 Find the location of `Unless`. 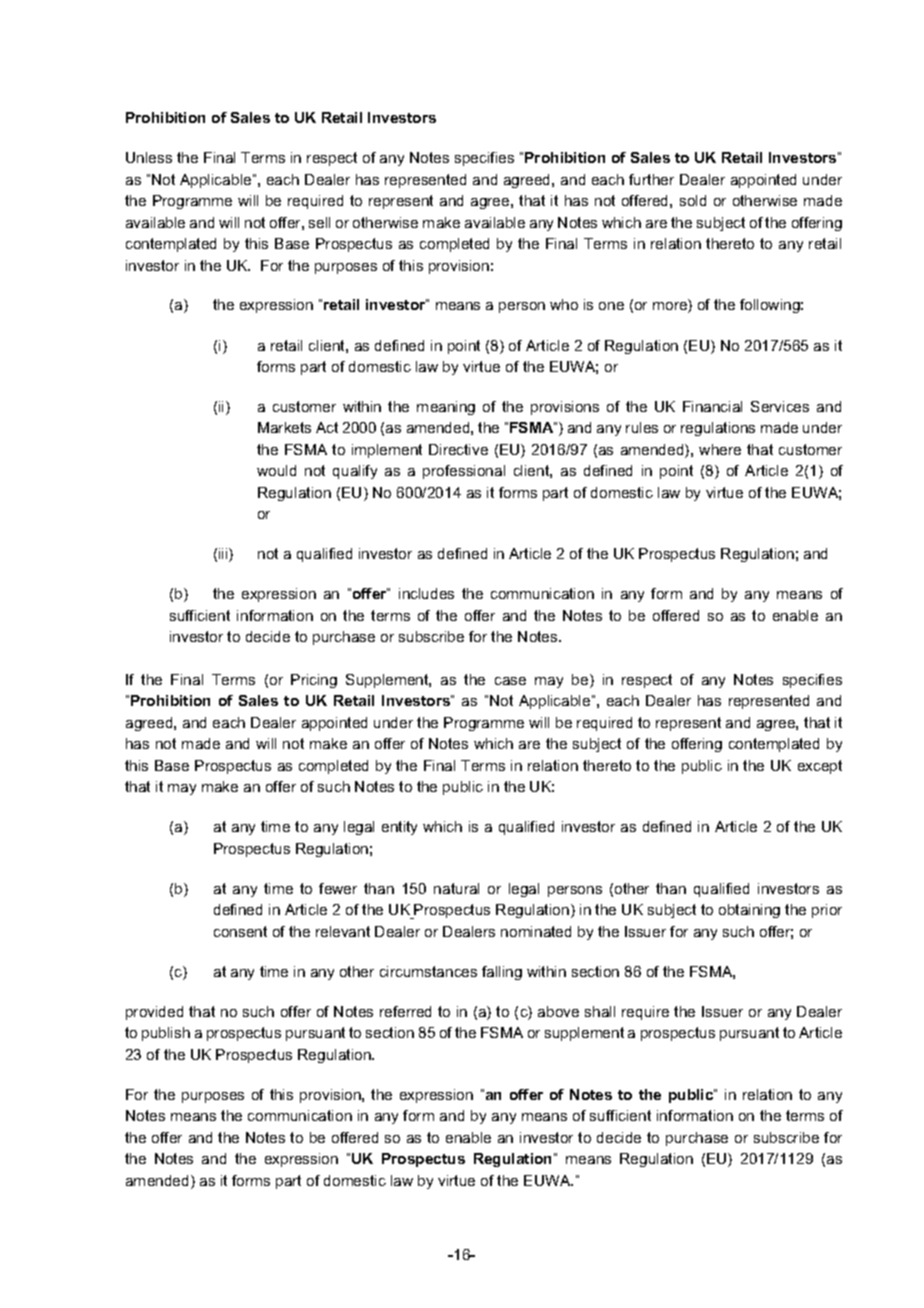

Unless is located at coordinates (149, 157).
